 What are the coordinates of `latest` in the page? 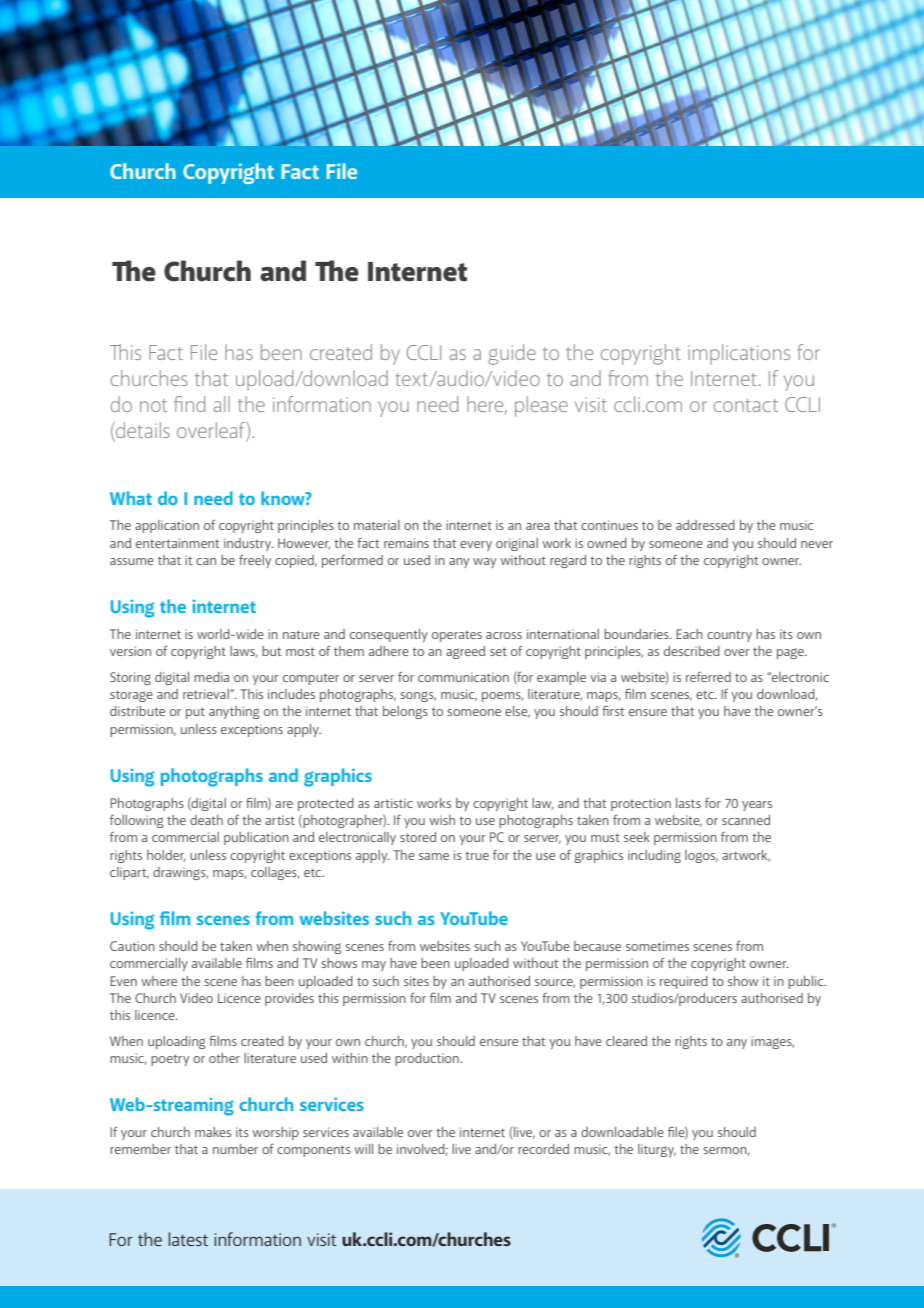 It's located at (188, 1239).
